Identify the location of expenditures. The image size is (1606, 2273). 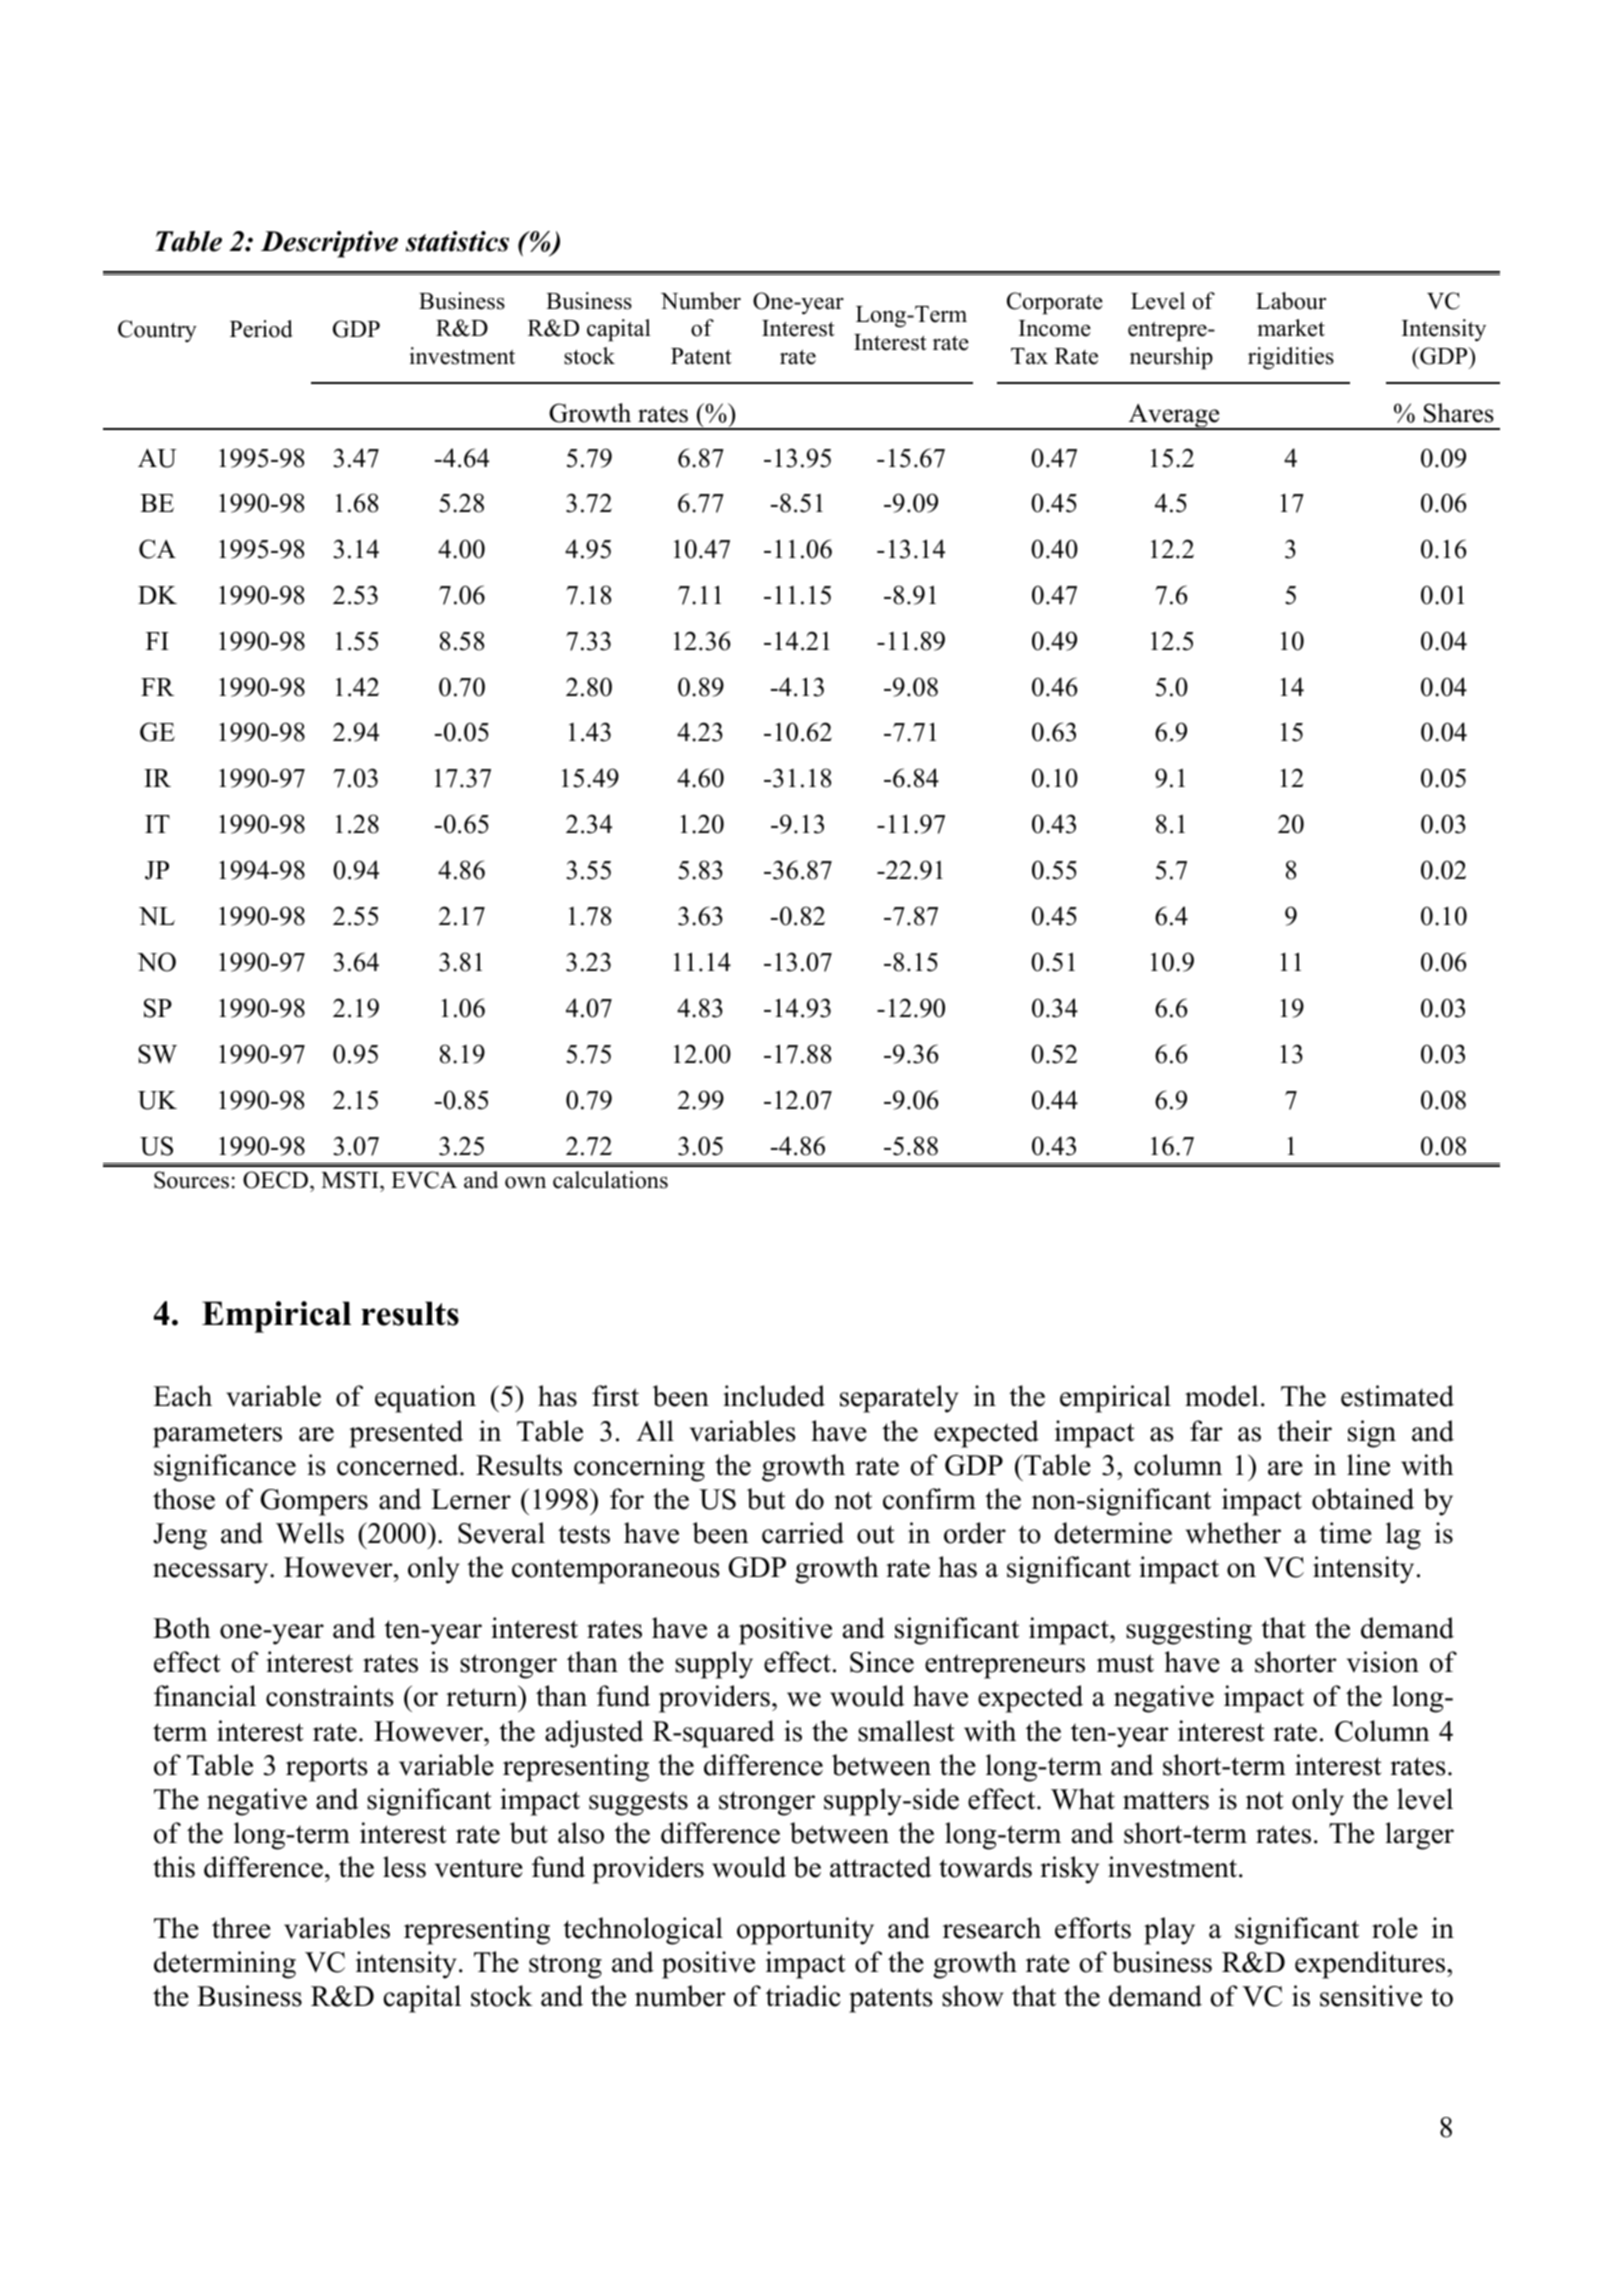
(1371, 1965).
